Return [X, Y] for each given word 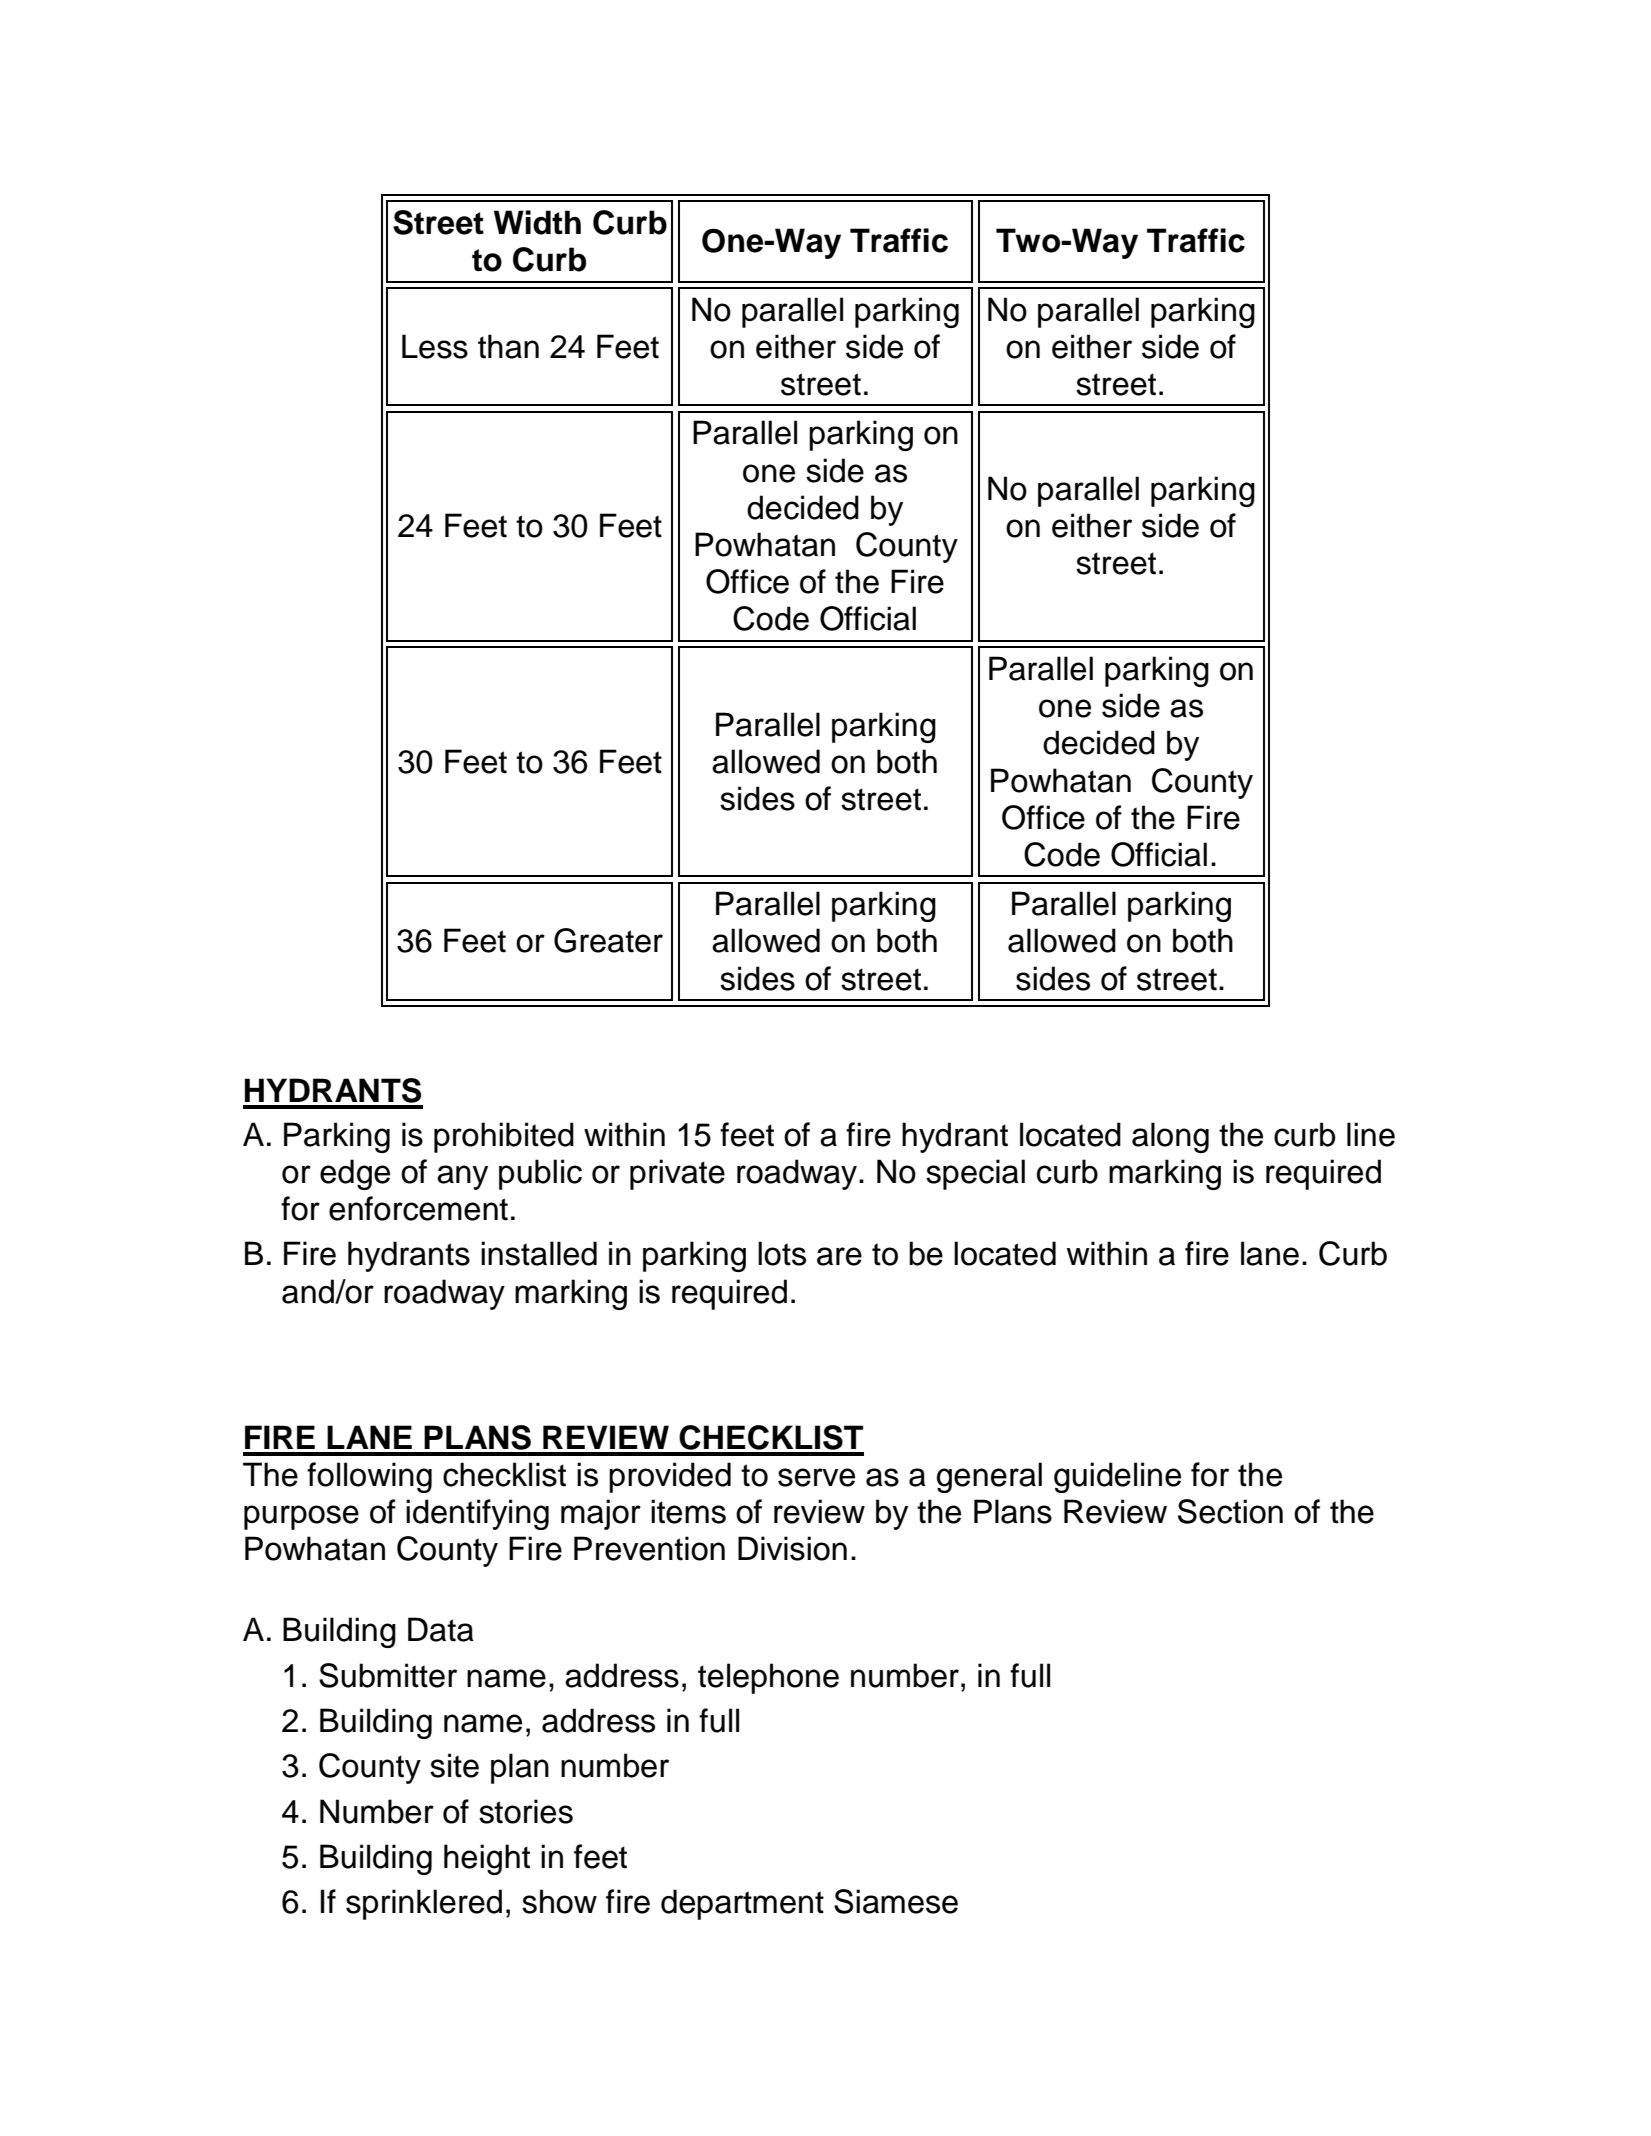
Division [792, 1548]
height [487, 1859]
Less [435, 346]
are [839, 1256]
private [677, 1174]
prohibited [504, 1137]
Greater [608, 940]
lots [782, 1253]
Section [1230, 1511]
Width [537, 222]
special [975, 1174]
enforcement [418, 1208]
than [508, 346]
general [989, 1477]
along [1170, 1137]
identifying [477, 1514]
